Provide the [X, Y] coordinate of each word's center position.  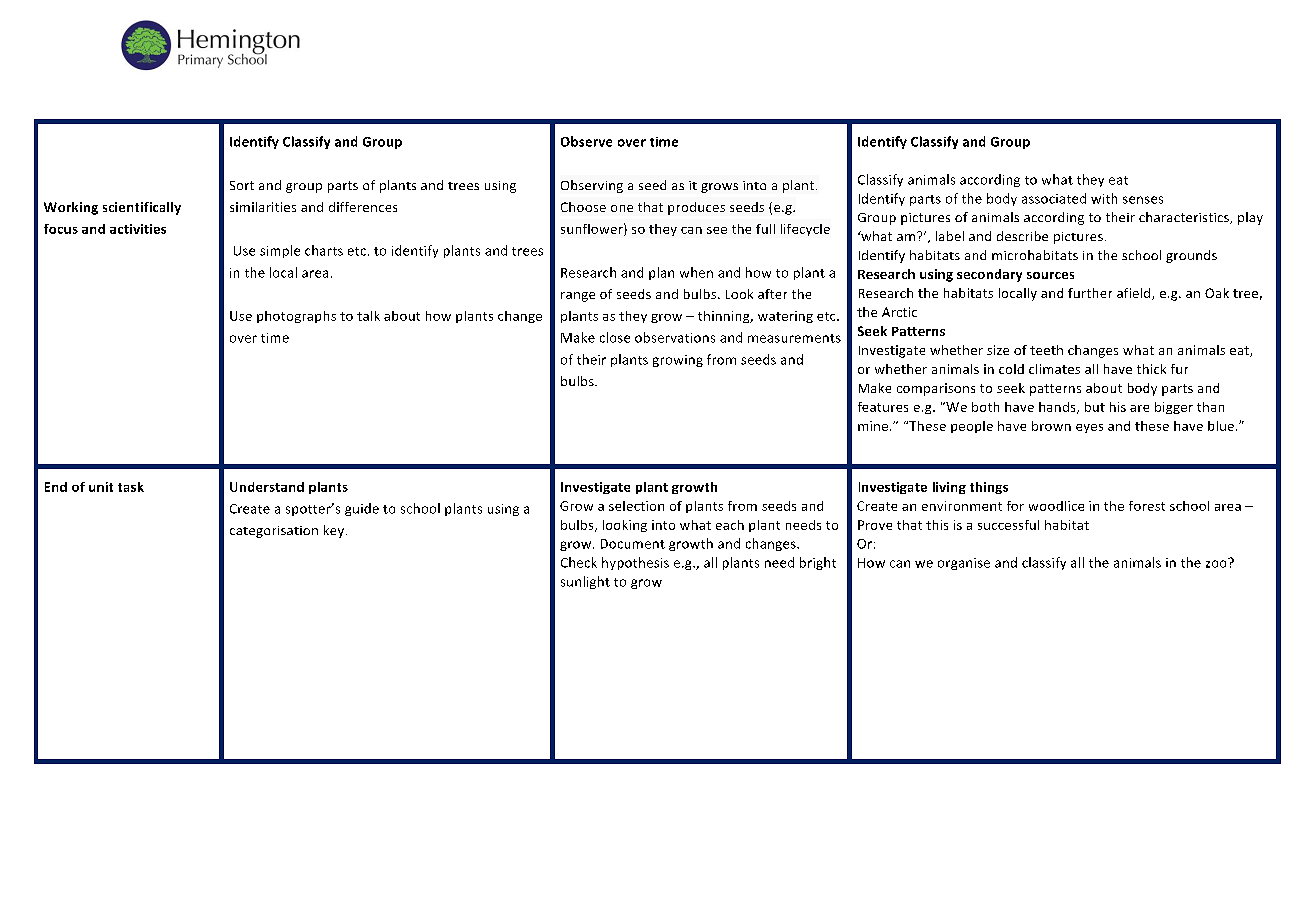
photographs [296, 317]
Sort [242, 185]
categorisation [274, 532]
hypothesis [635, 563]
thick [1151, 369]
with [1104, 198]
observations [675, 337]
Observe [586, 141]
